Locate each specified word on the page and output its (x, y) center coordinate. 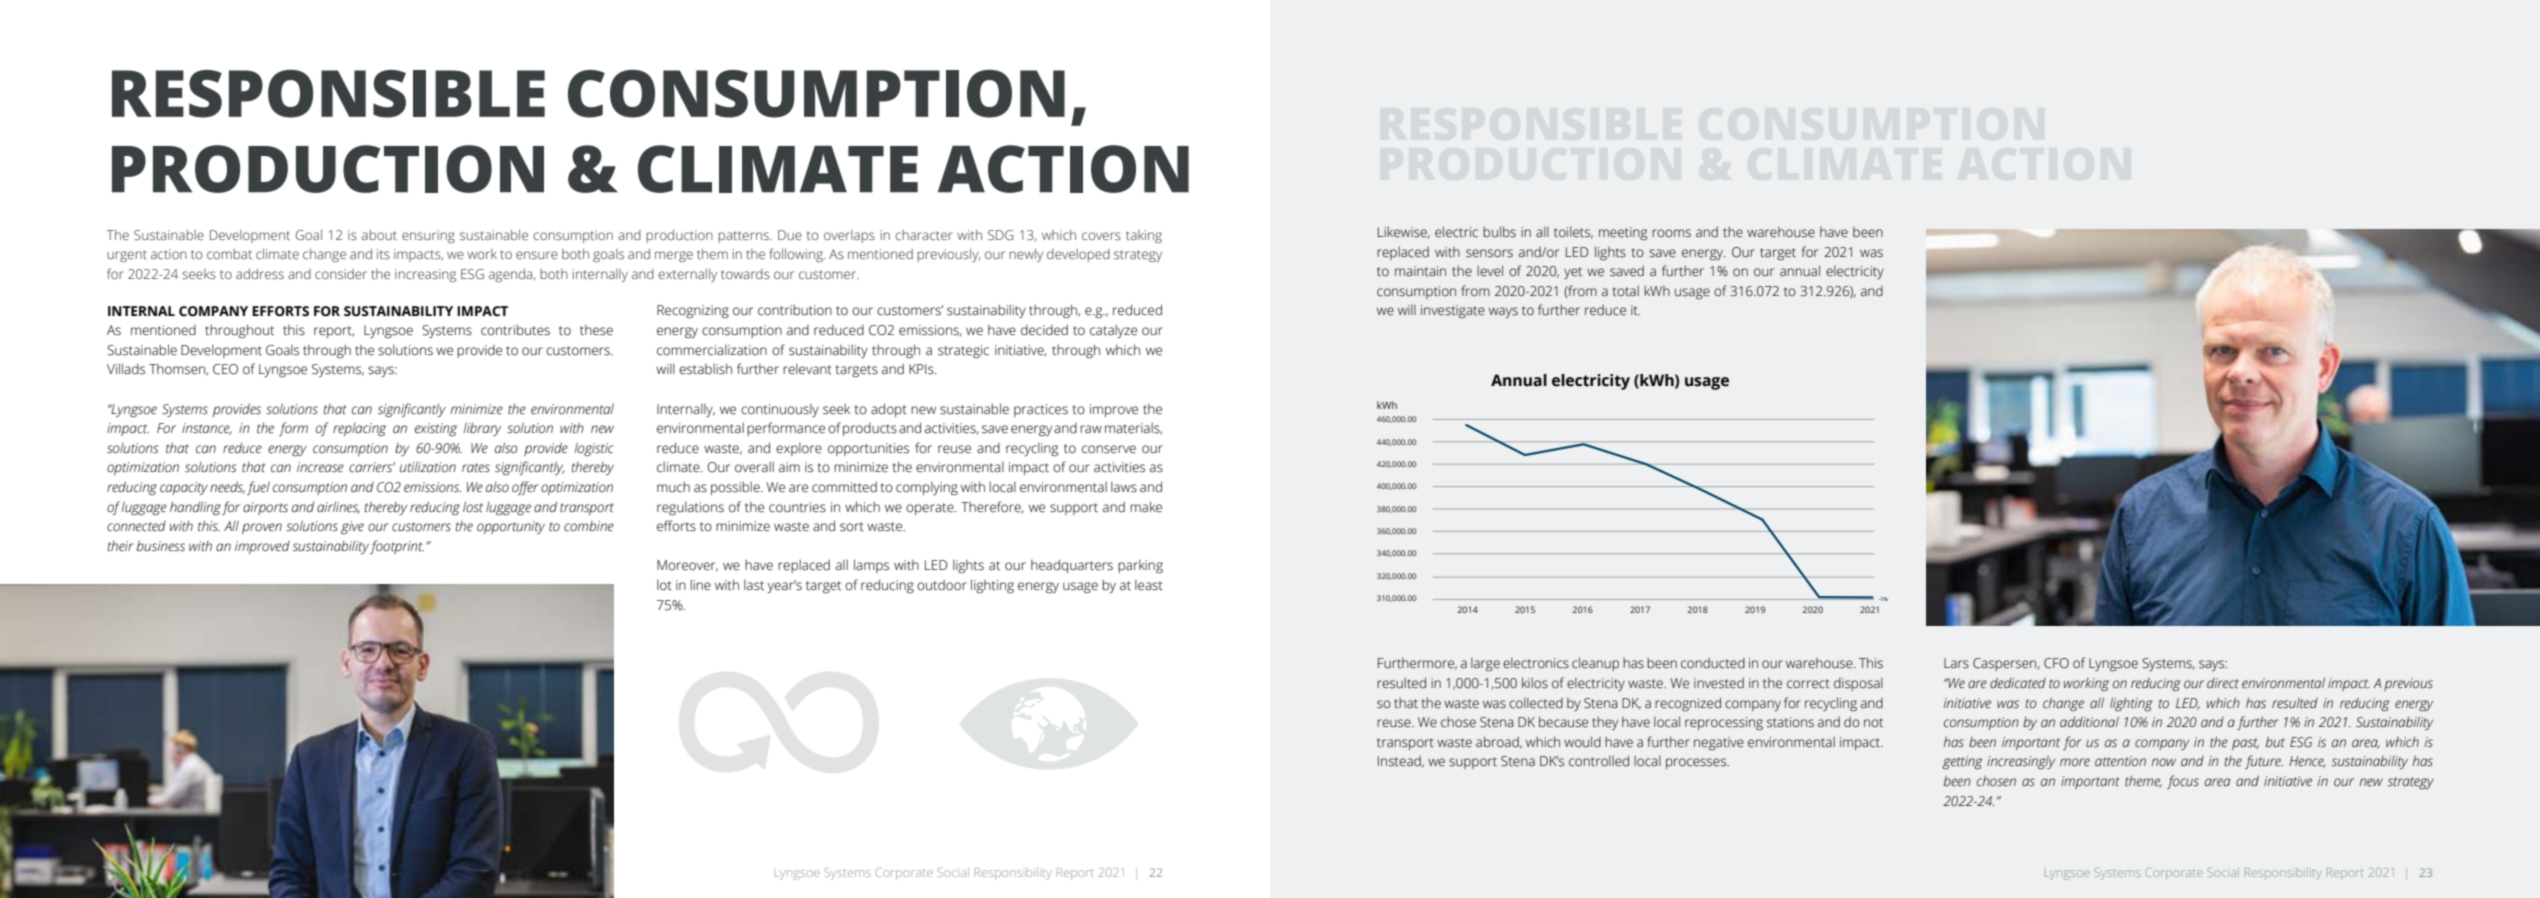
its (383, 254)
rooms (1671, 233)
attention (2120, 761)
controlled (1599, 761)
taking (1144, 236)
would (1582, 742)
